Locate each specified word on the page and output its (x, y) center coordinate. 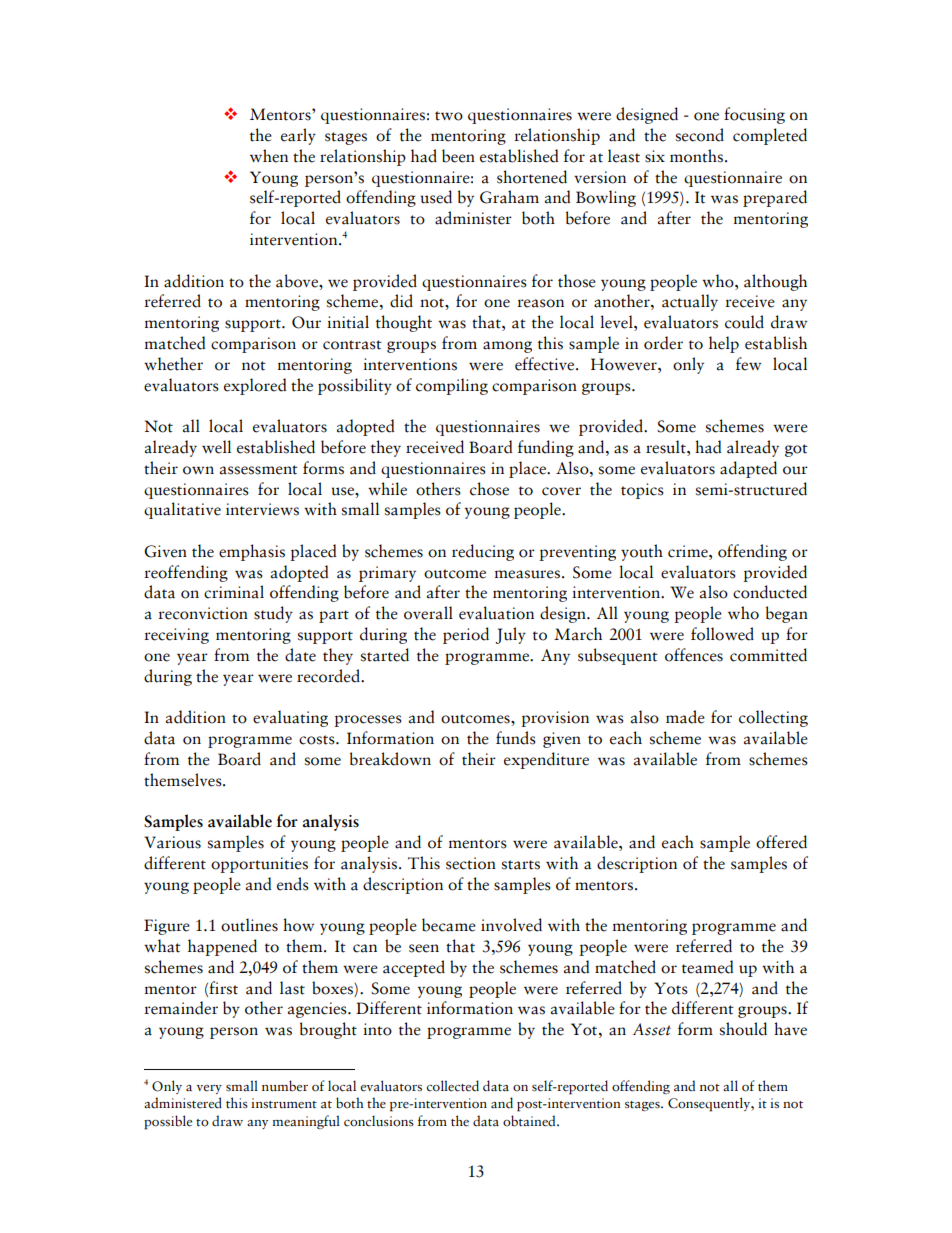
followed (722, 634)
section (471, 863)
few (748, 364)
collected (453, 1086)
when (269, 156)
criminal (234, 592)
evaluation (496, 613)
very (209, 1089)
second (700, 135)
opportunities (259, 865)
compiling (452, 386)
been (458, 156)
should (743, 1029)
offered (781, 842)
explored (255, 386)
